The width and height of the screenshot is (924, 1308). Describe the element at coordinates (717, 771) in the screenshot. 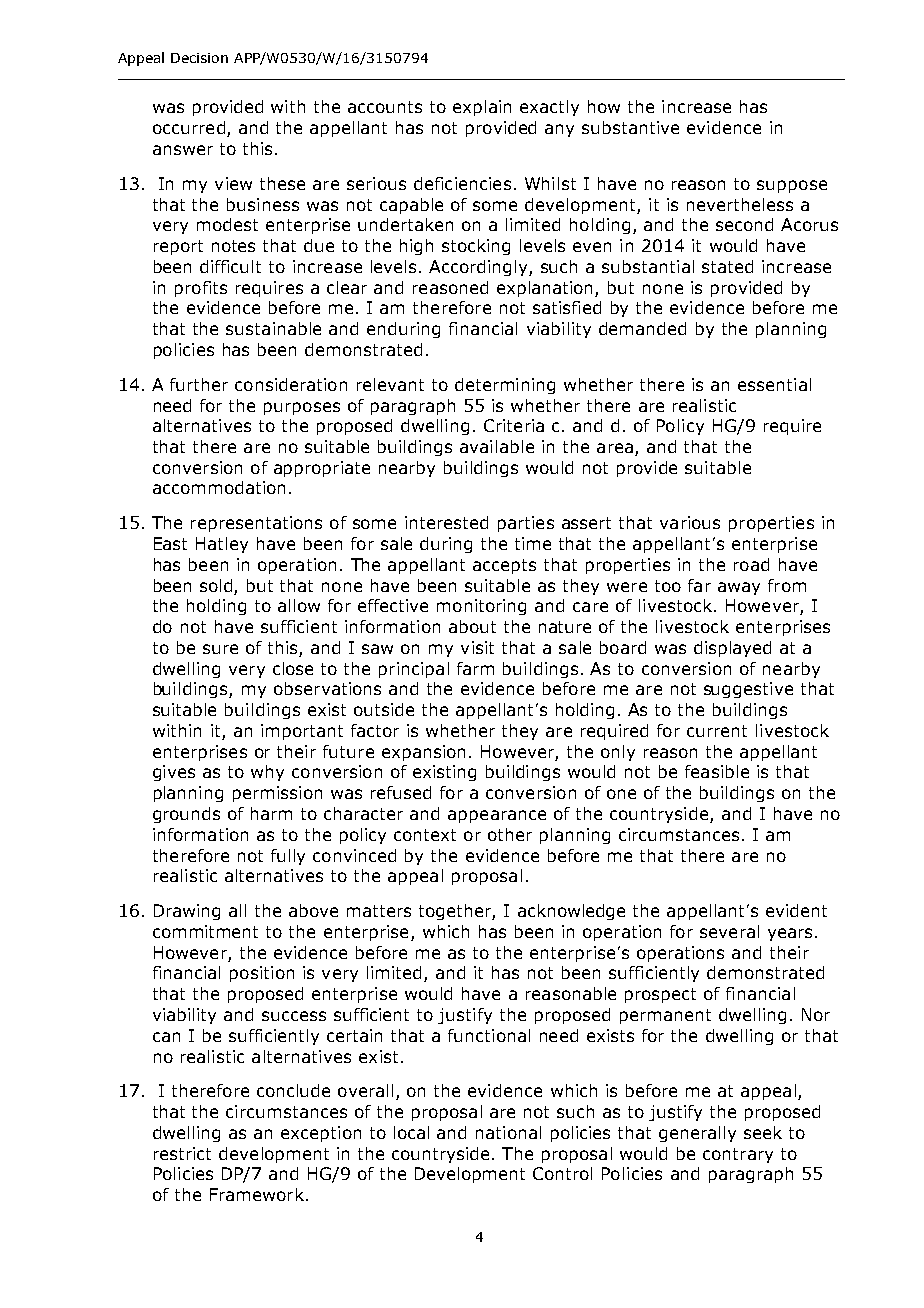

I see `feasible` at that location.
